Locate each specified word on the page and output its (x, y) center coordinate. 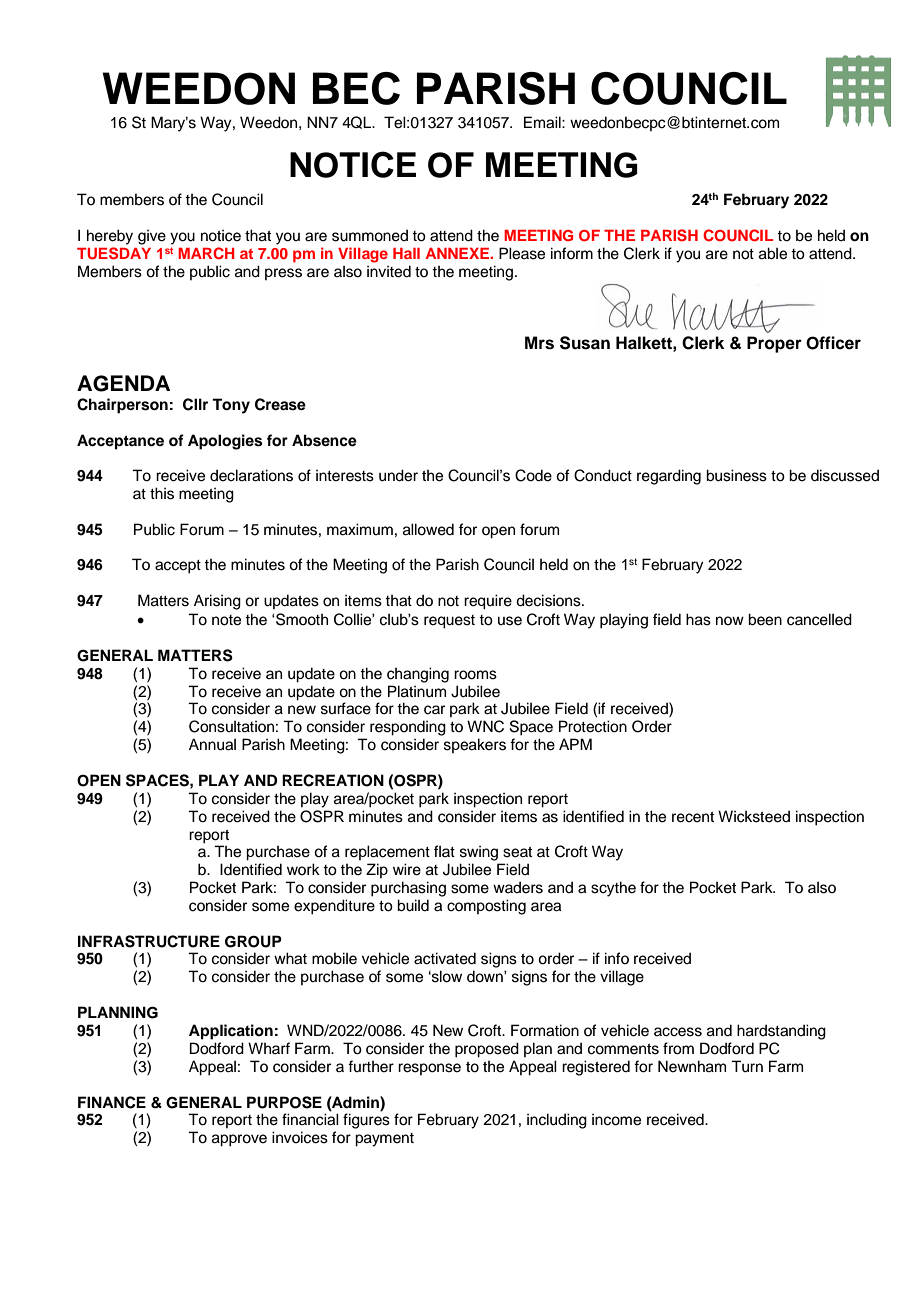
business (736, 475)
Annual (212, 744)
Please (522, 253)
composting (486, 907)
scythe (613, 889)
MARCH (206, 253)
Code (533, 475)
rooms (475, 675)
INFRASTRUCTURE (149, 941)
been (765, 619)
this (162, 493)
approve (239, 1140)
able (773, 253)
